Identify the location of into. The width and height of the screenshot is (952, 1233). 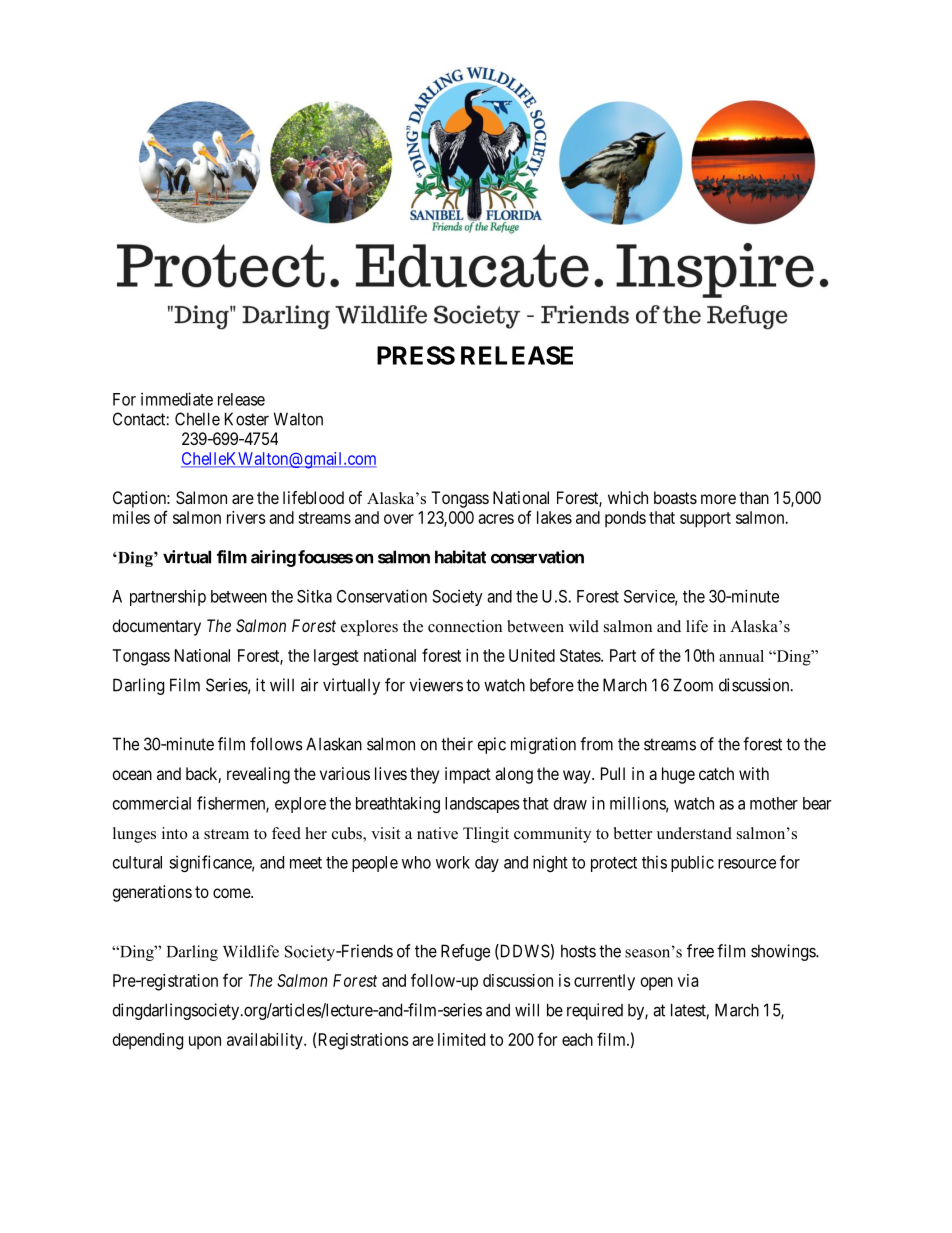
(174, 833).
